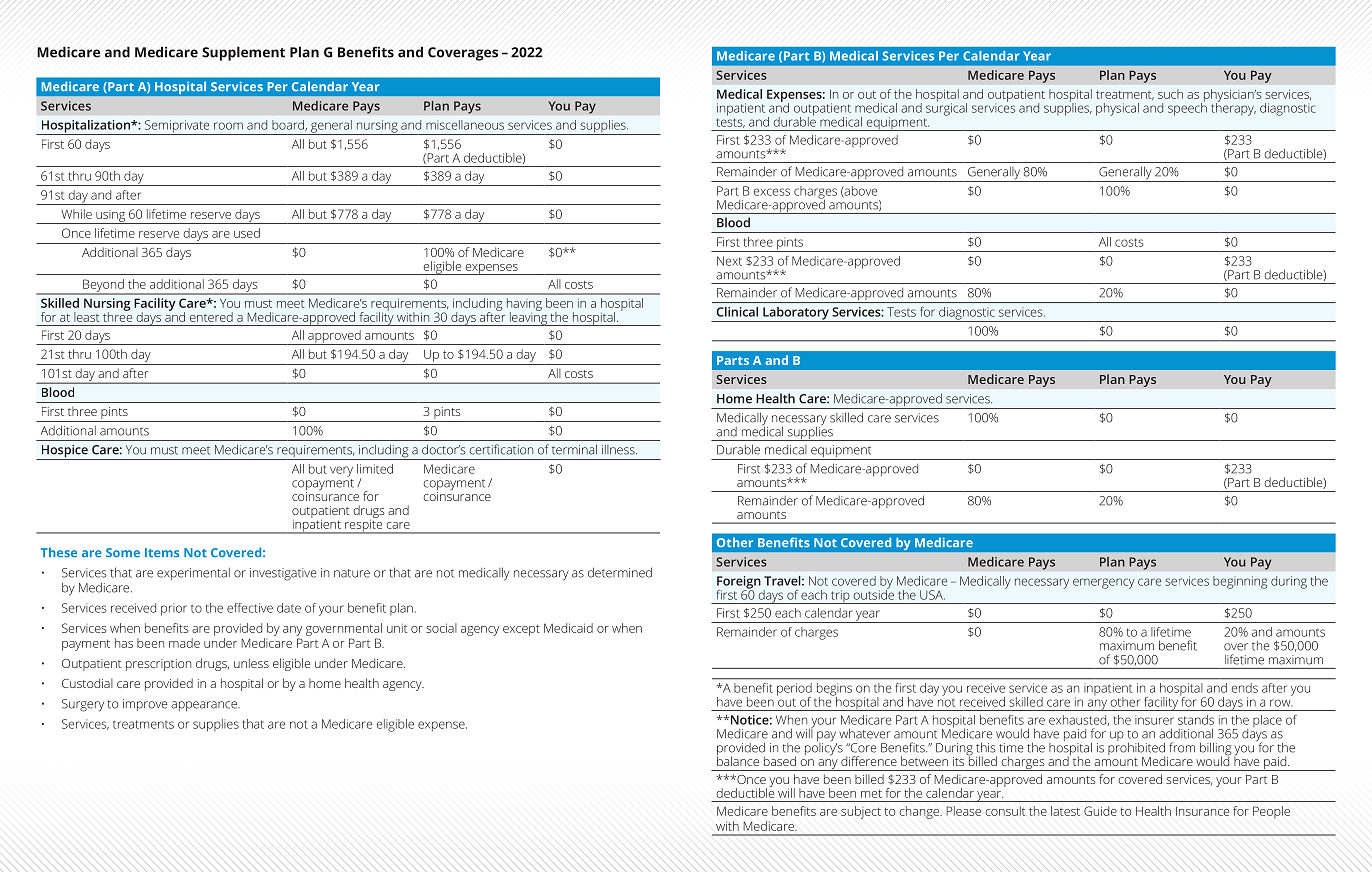  What do you see at coordinates (465, 125) in the screenshot?
I see `miscellaneous` at bounding box center [465, 125].
